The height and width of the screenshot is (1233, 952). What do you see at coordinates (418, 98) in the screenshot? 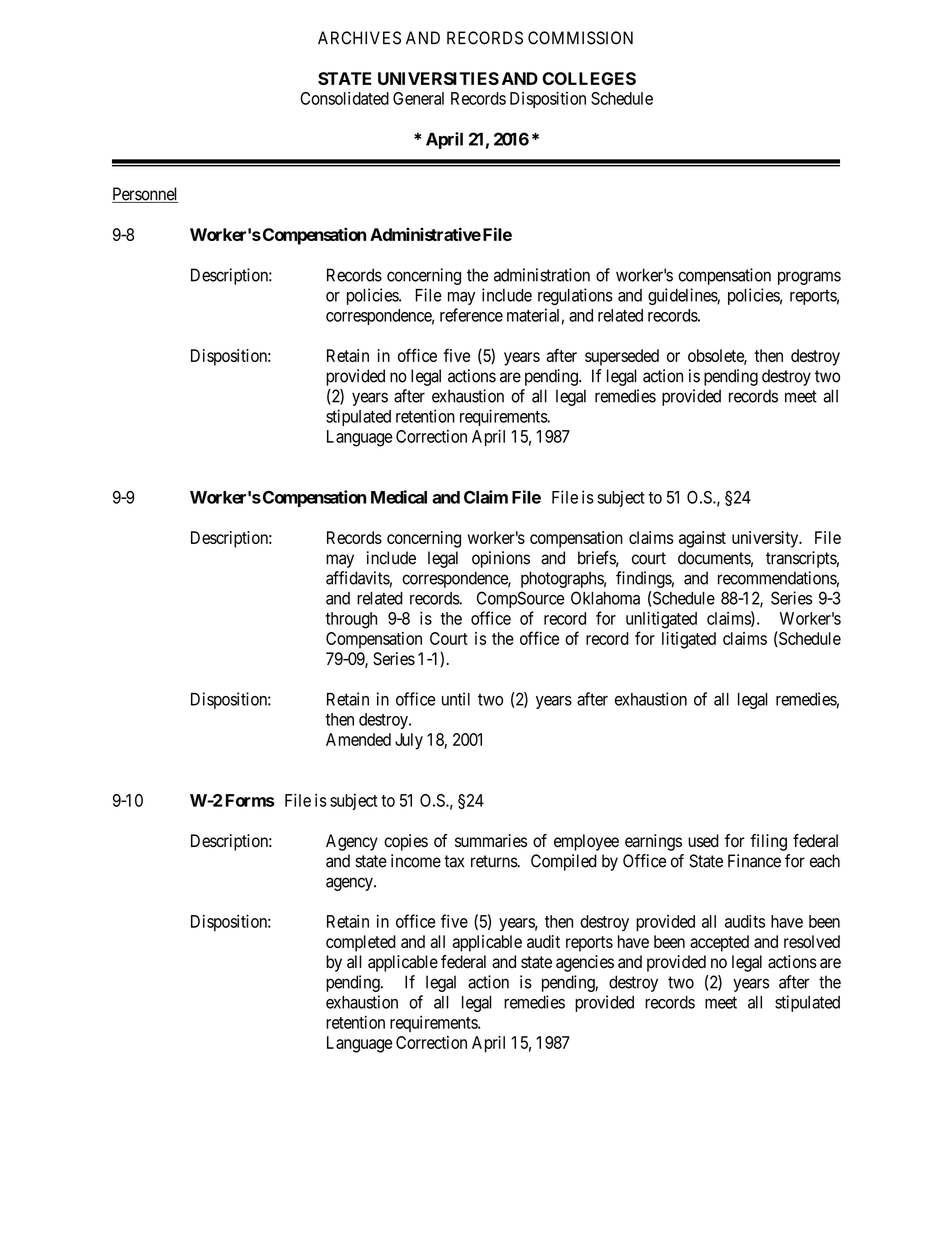
I see `General` at bounding box center [418, 98].
